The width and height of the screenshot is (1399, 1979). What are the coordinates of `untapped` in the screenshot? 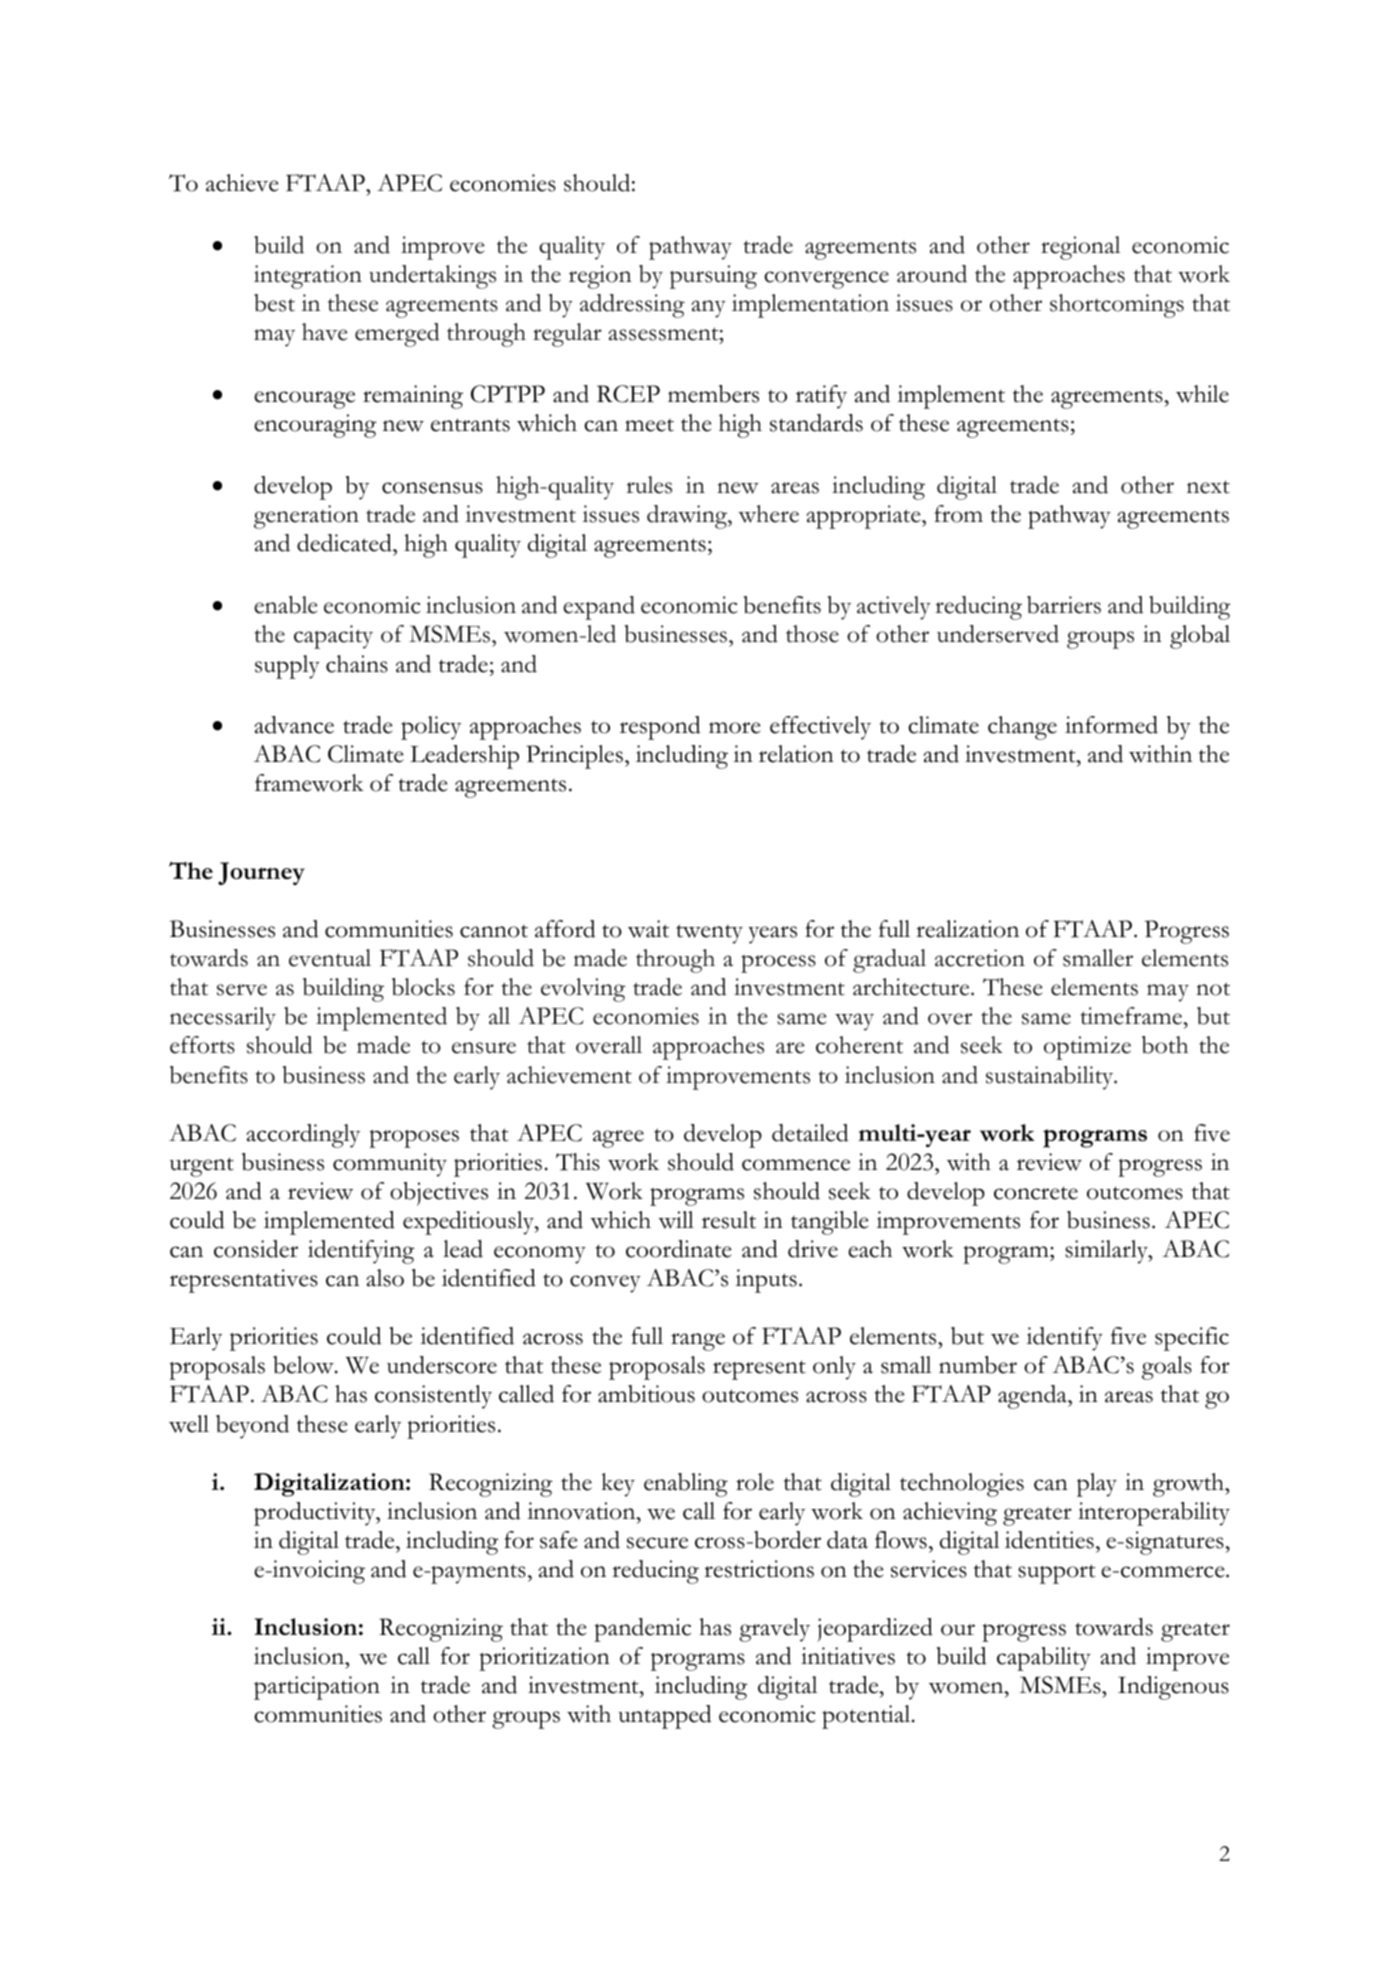 It's located at (664, 1717).
